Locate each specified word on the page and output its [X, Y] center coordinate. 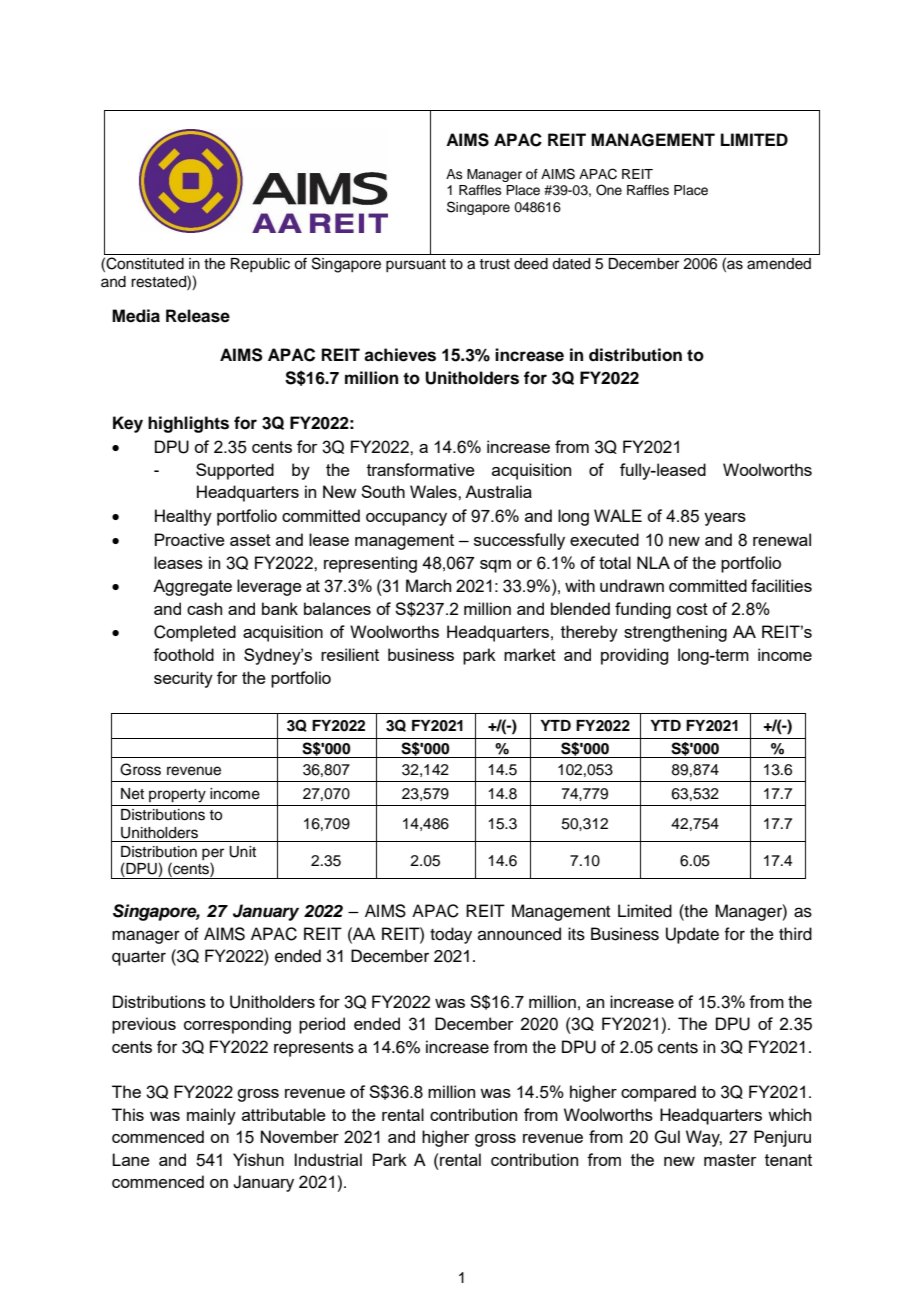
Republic [260, 265]
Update [692, 935]
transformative [421, 469]
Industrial [328, 1159]
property [177, 796]
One [609, 190]
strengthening [675, 633]
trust [494, 264]
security [183, 679]
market [530, 654]
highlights [188, 424]
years [725, 519]
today [451, 935]
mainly [211, 1116]
